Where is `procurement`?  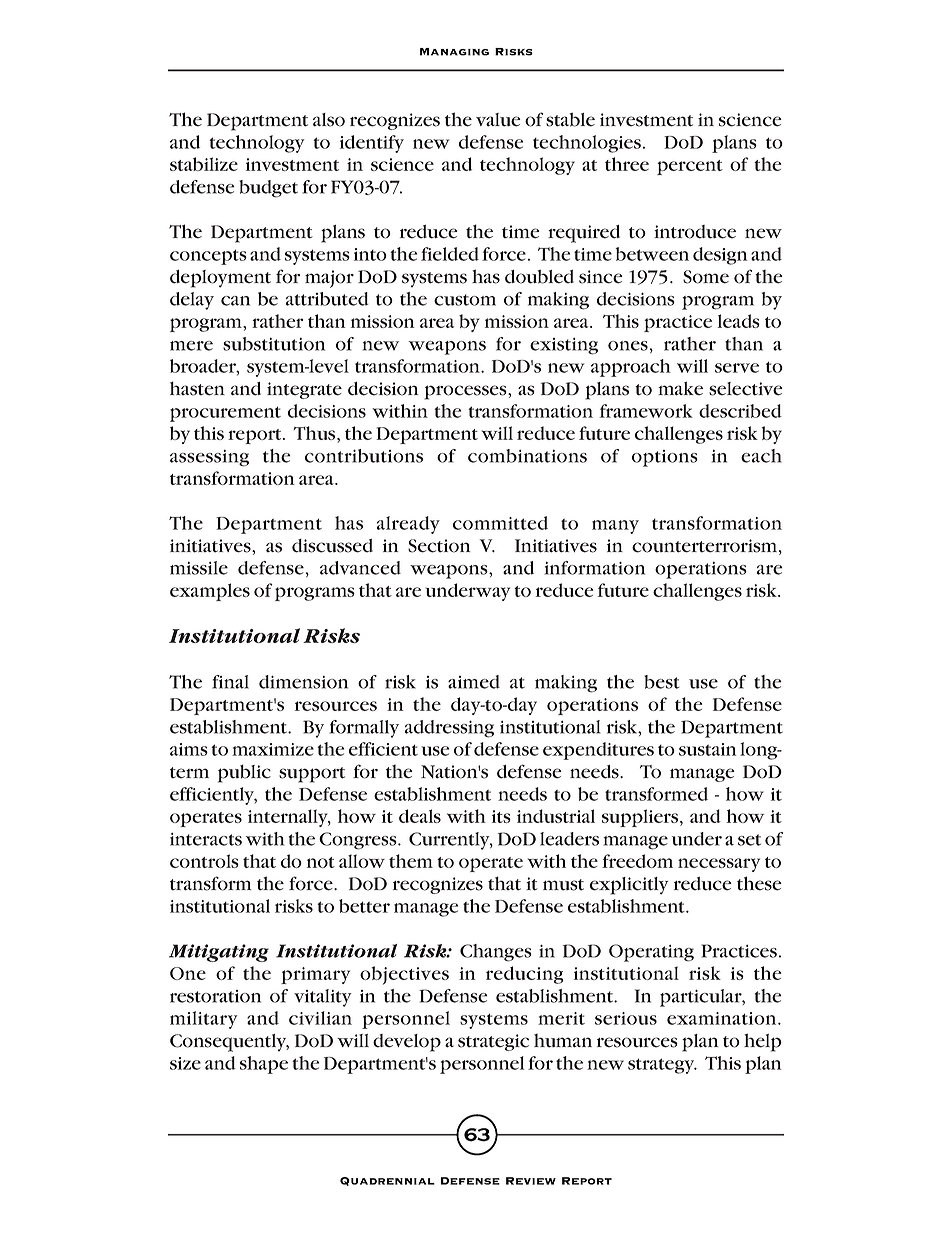 procurement is located at coordinates (225, 414).
